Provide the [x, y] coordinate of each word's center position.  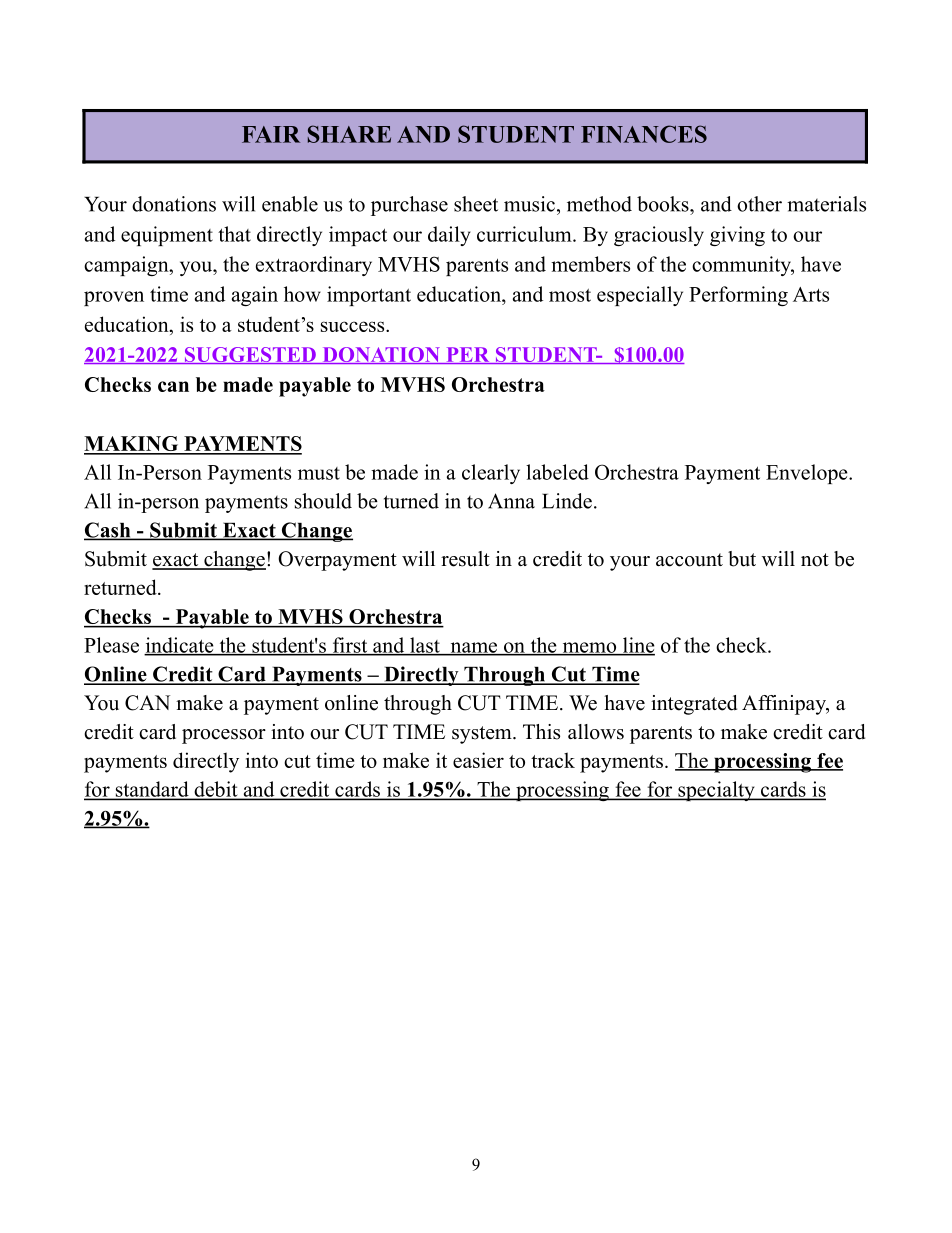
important [369, 296]
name [474, 648]
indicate [180, 646]
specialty [716, 791]
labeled [557, 472]
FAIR [271, 134]
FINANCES [644, 134]
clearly [491, 474]
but [742, 559]
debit [216, 790]
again [255, 296]
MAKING [132, 445]
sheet [476, 204]
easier [478, 760]
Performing [738, 296]
